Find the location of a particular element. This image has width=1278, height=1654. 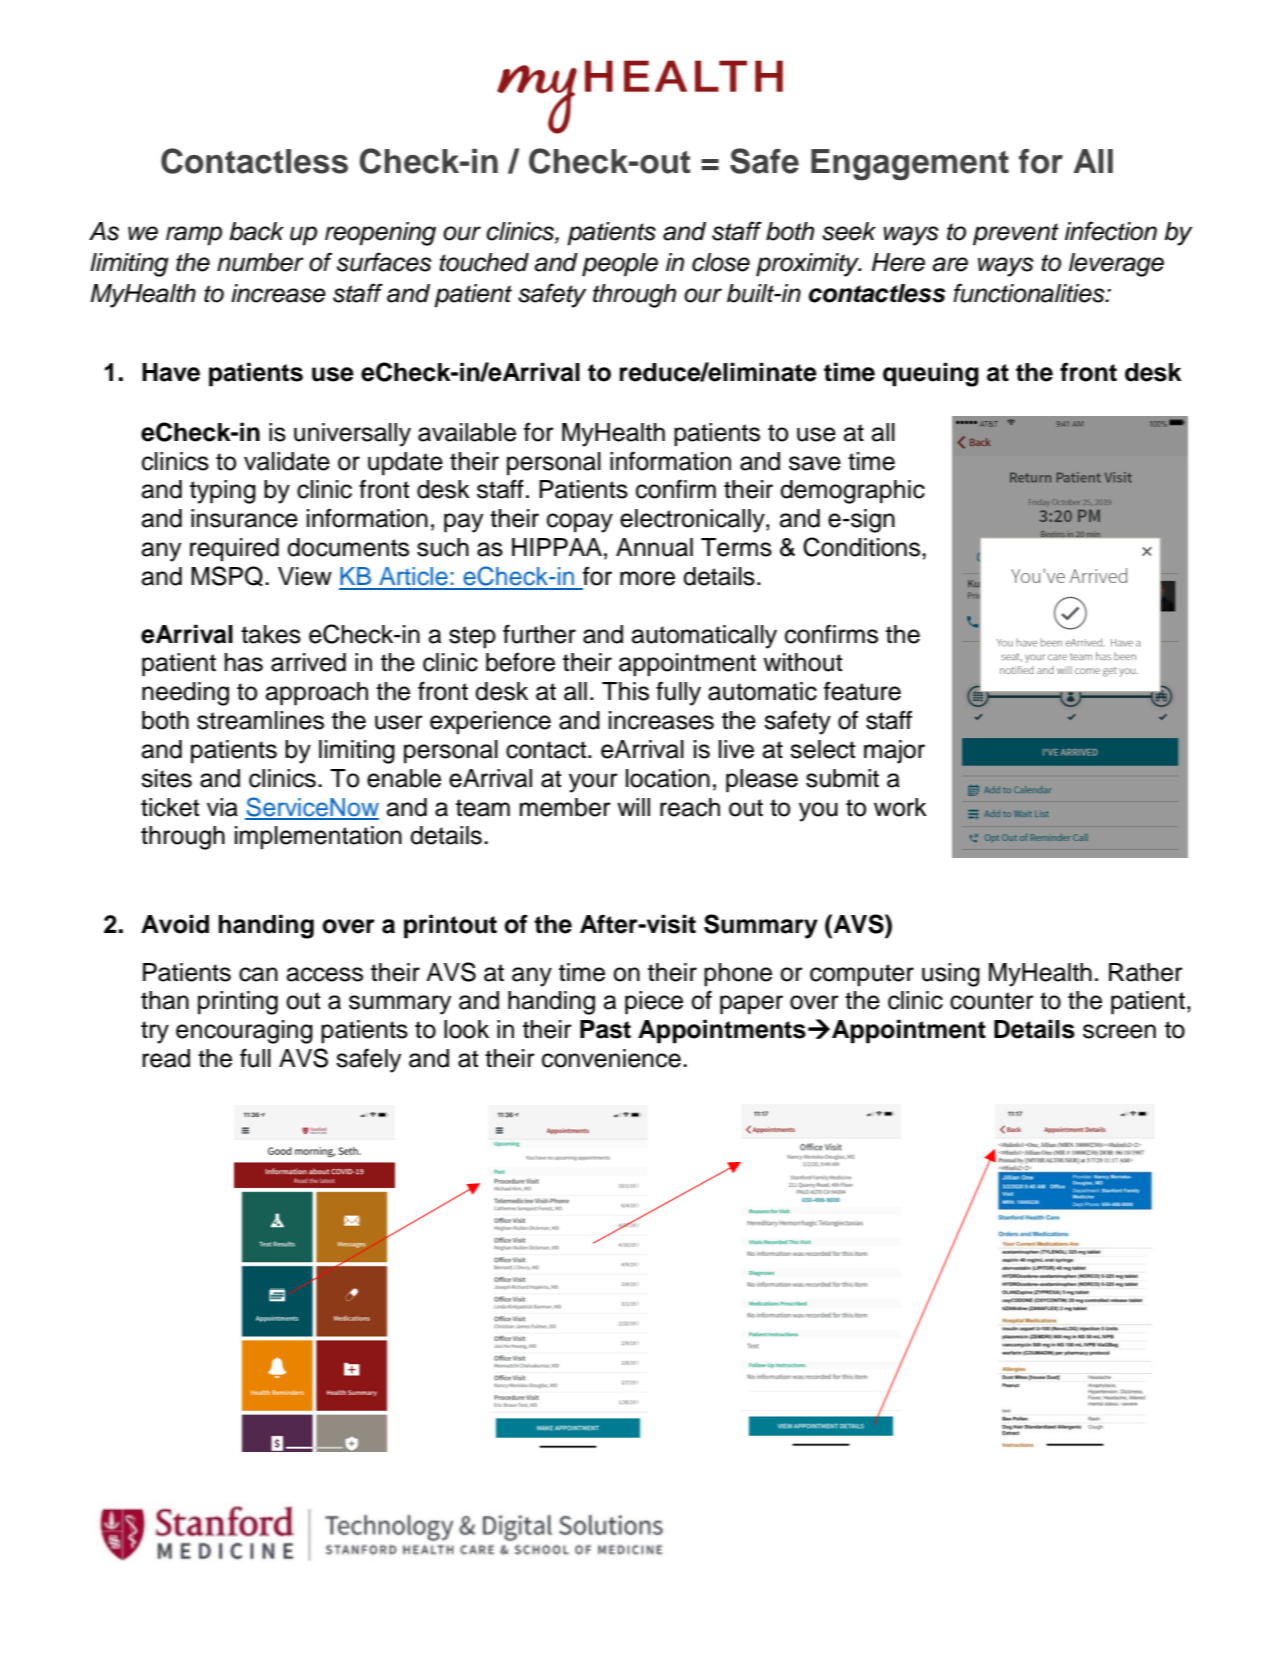

people is located at coordinates (620, 265).
